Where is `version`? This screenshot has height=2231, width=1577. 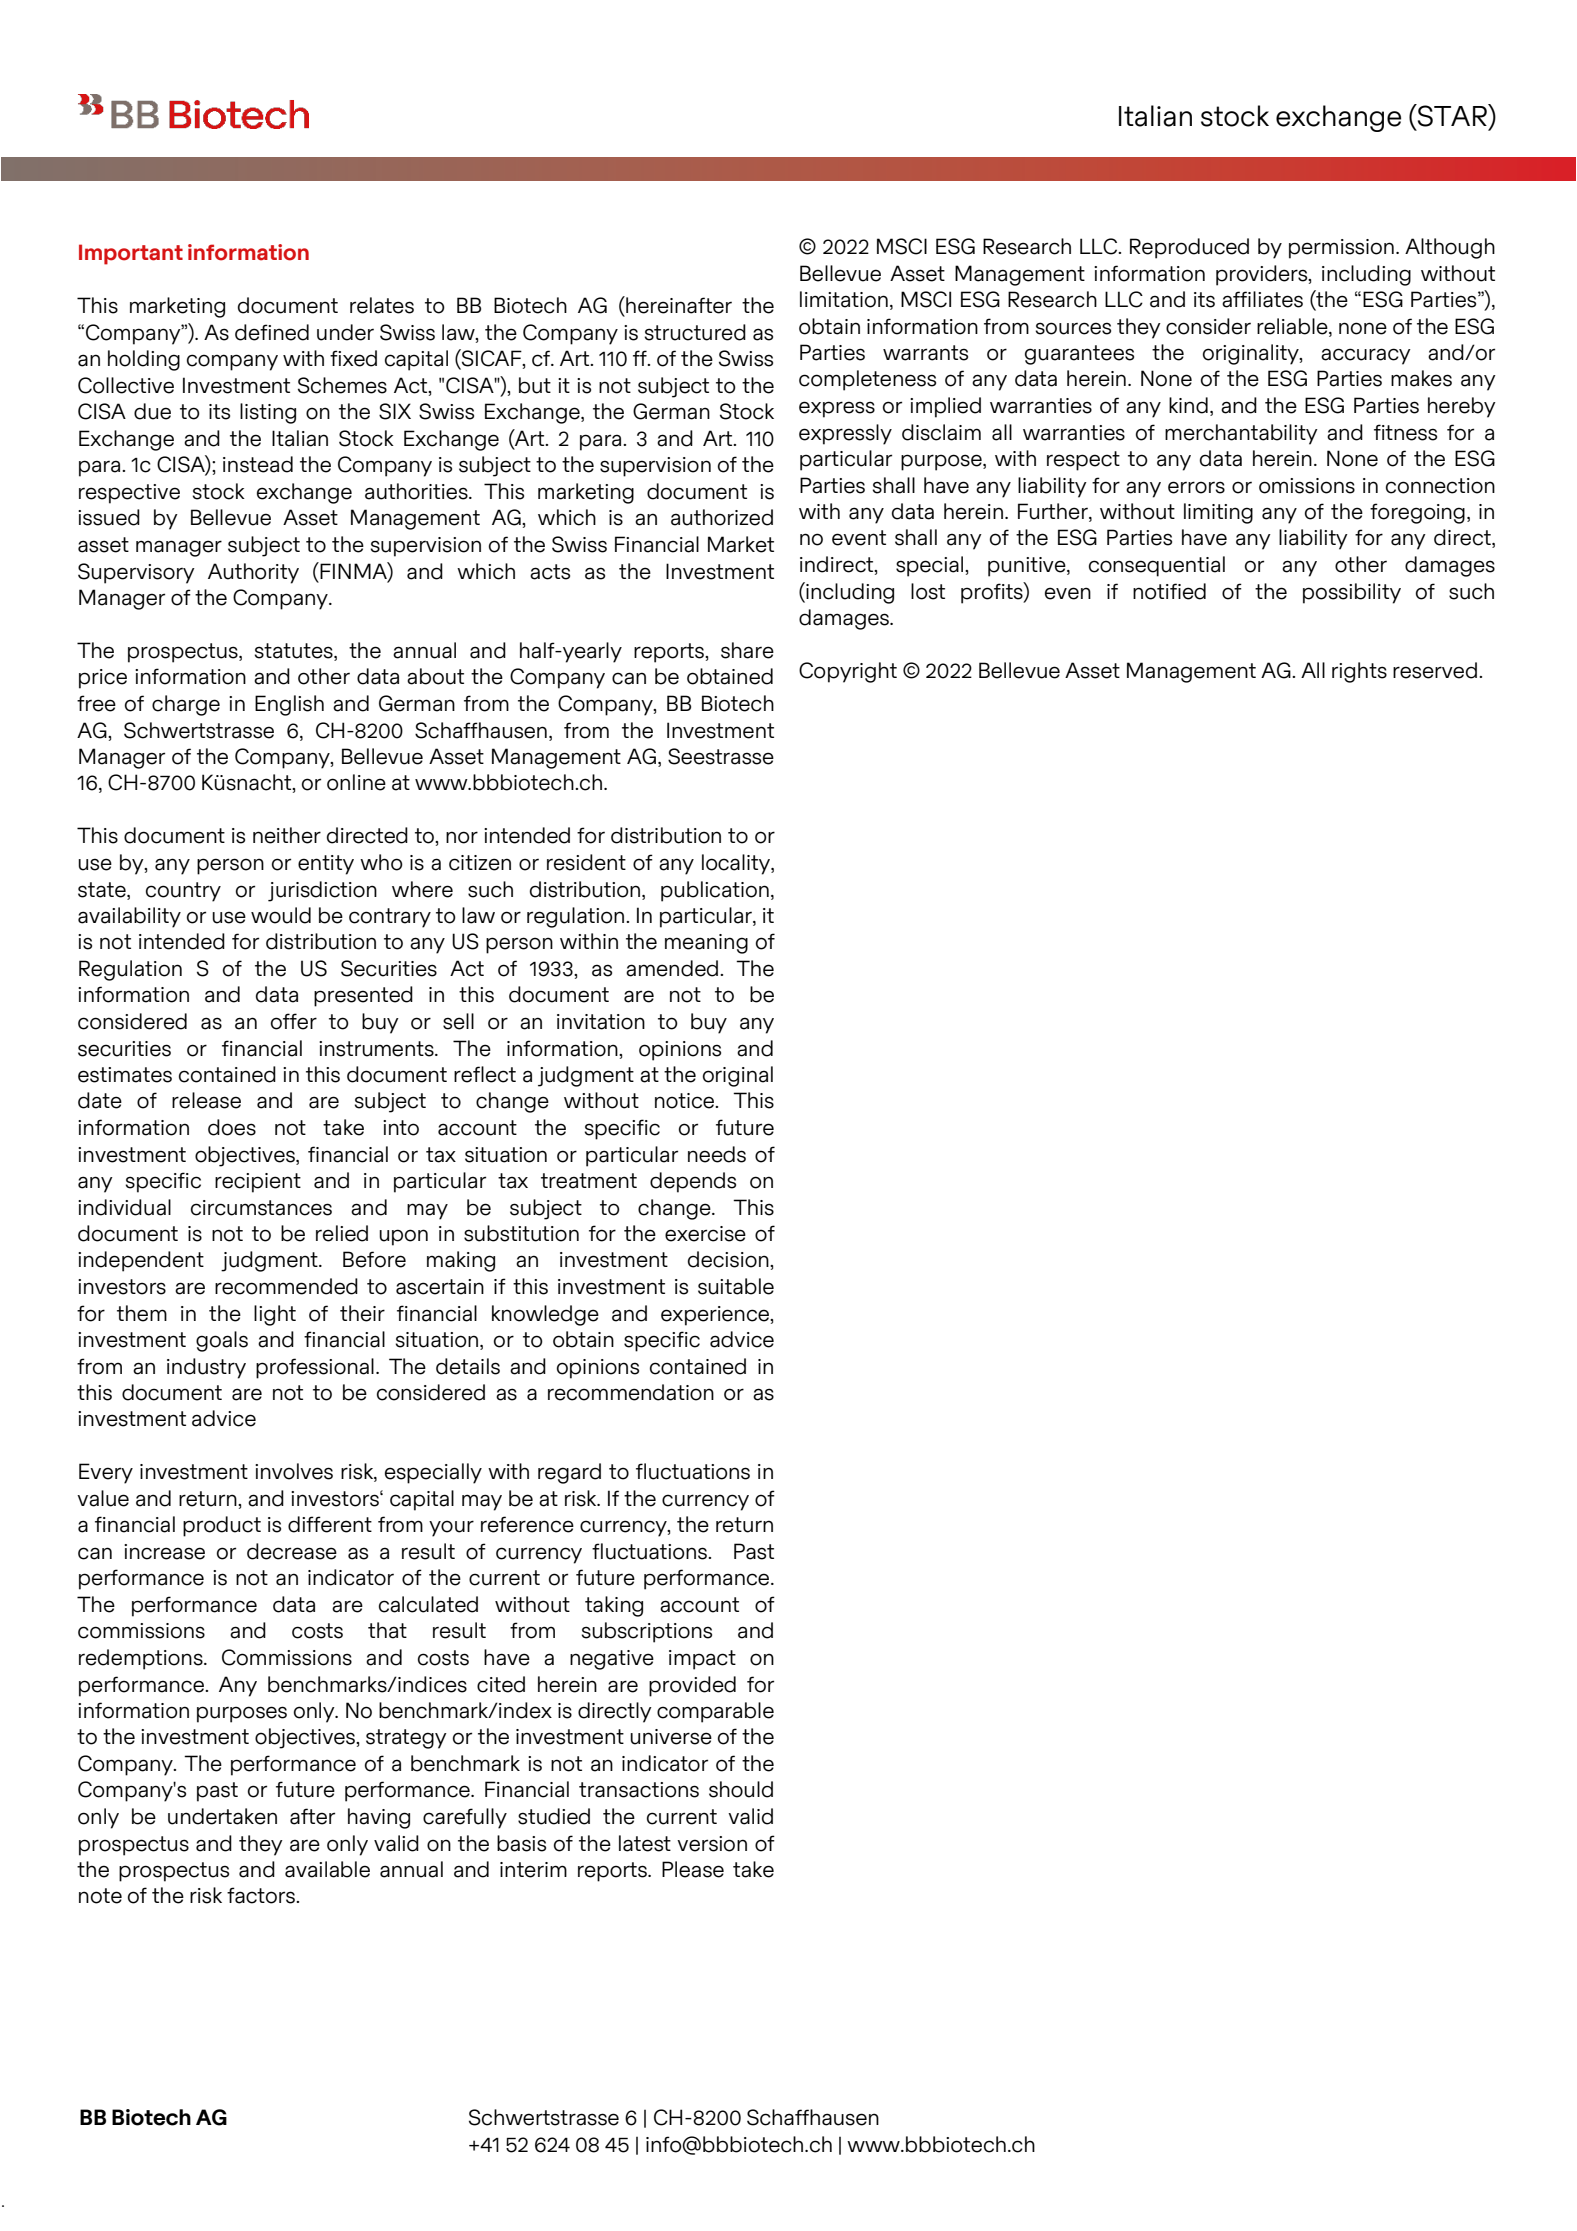 version is located at coordinates (712, 1844).
